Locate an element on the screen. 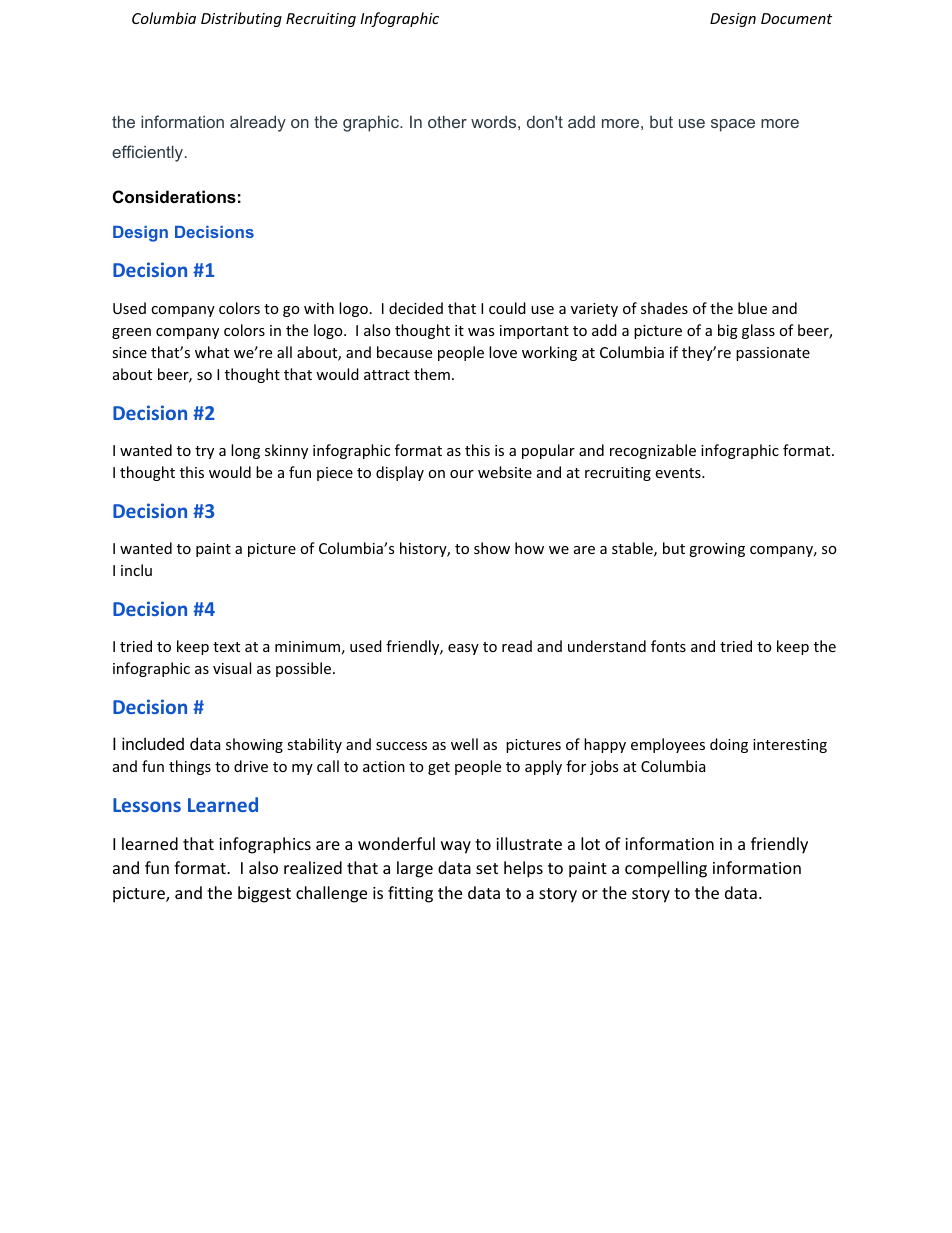 Image resolution: width=952 pixels, height=1233 pixels. text is located at coordinates (226, 647).
